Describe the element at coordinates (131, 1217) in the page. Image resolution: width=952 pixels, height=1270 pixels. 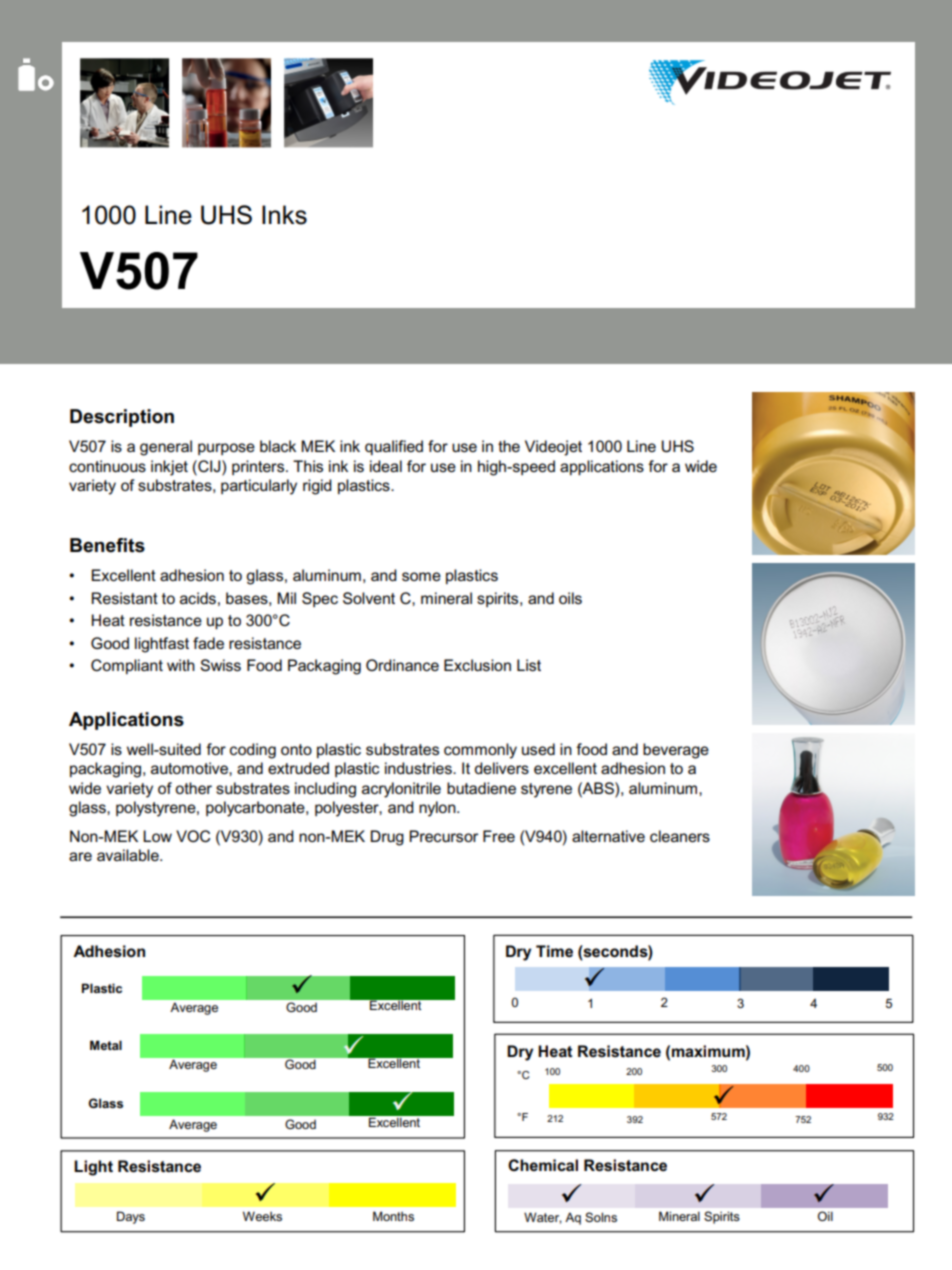
I see `Days` at that location.
